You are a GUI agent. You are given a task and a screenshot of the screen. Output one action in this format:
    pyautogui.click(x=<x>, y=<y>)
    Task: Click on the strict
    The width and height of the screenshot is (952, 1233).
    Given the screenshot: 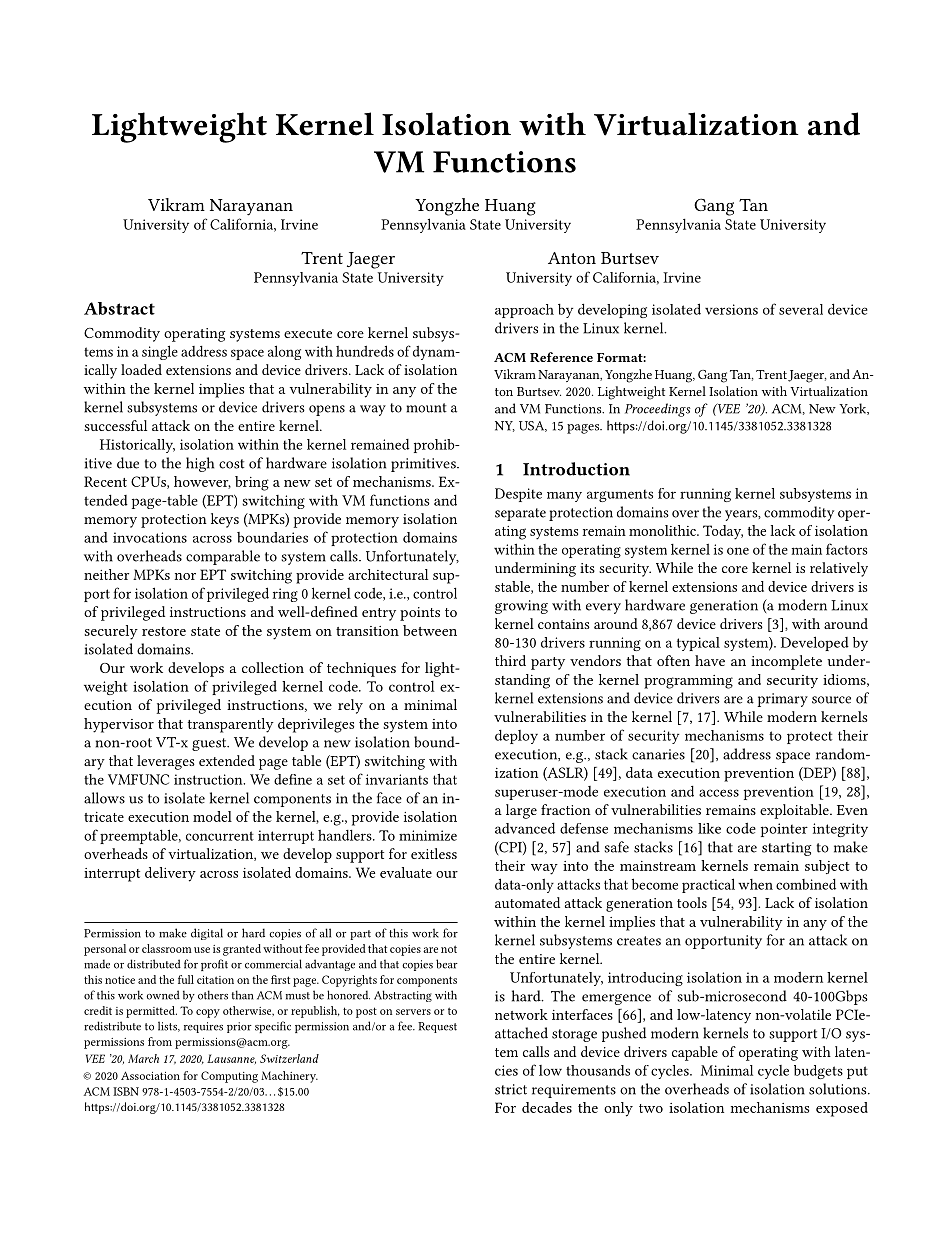 What is the action you would take?
    pyautogui.click(x=511, y=1089)
